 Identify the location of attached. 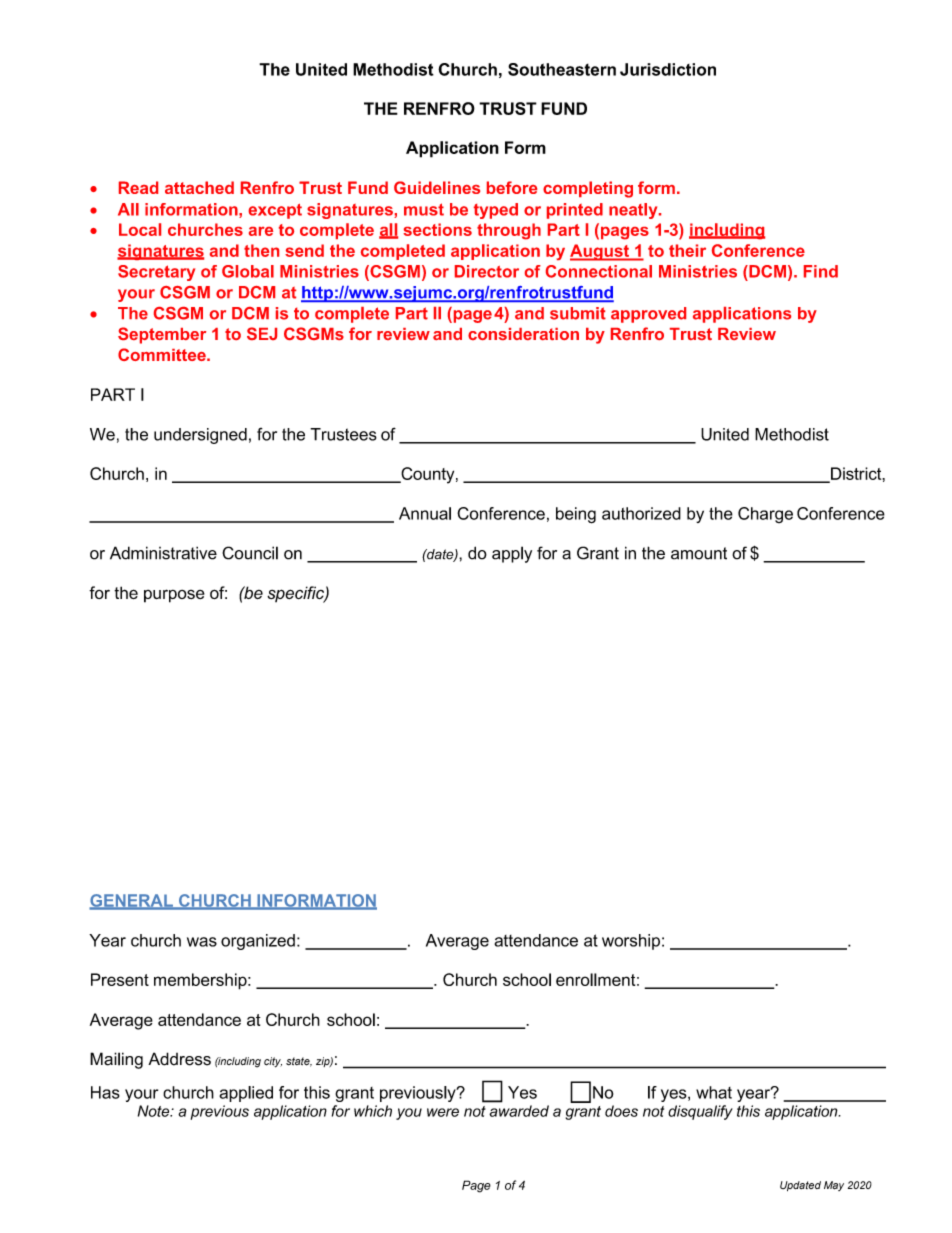
(199, 187).
